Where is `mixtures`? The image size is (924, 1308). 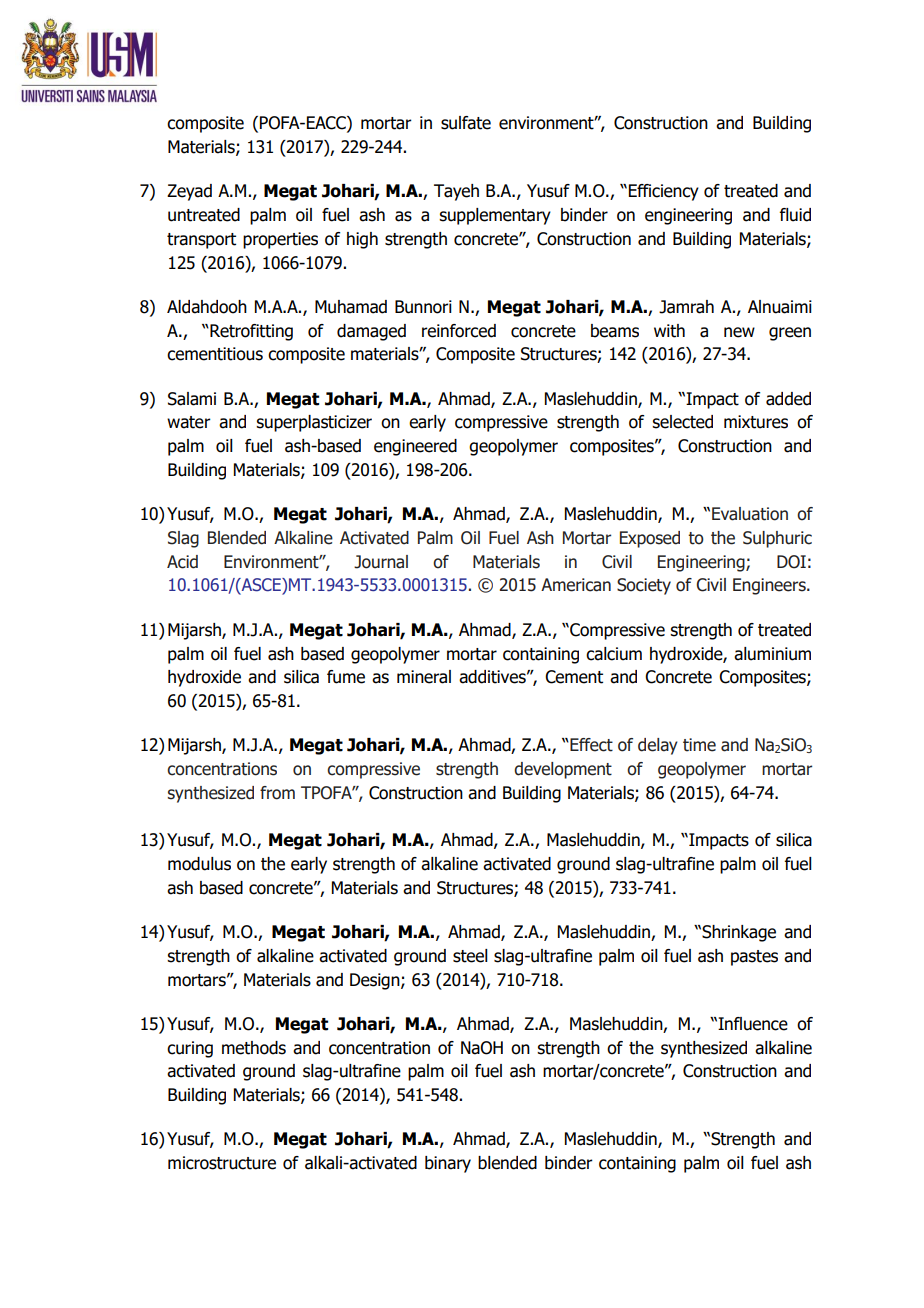
mixtures is located at coordinates (756, 422).
